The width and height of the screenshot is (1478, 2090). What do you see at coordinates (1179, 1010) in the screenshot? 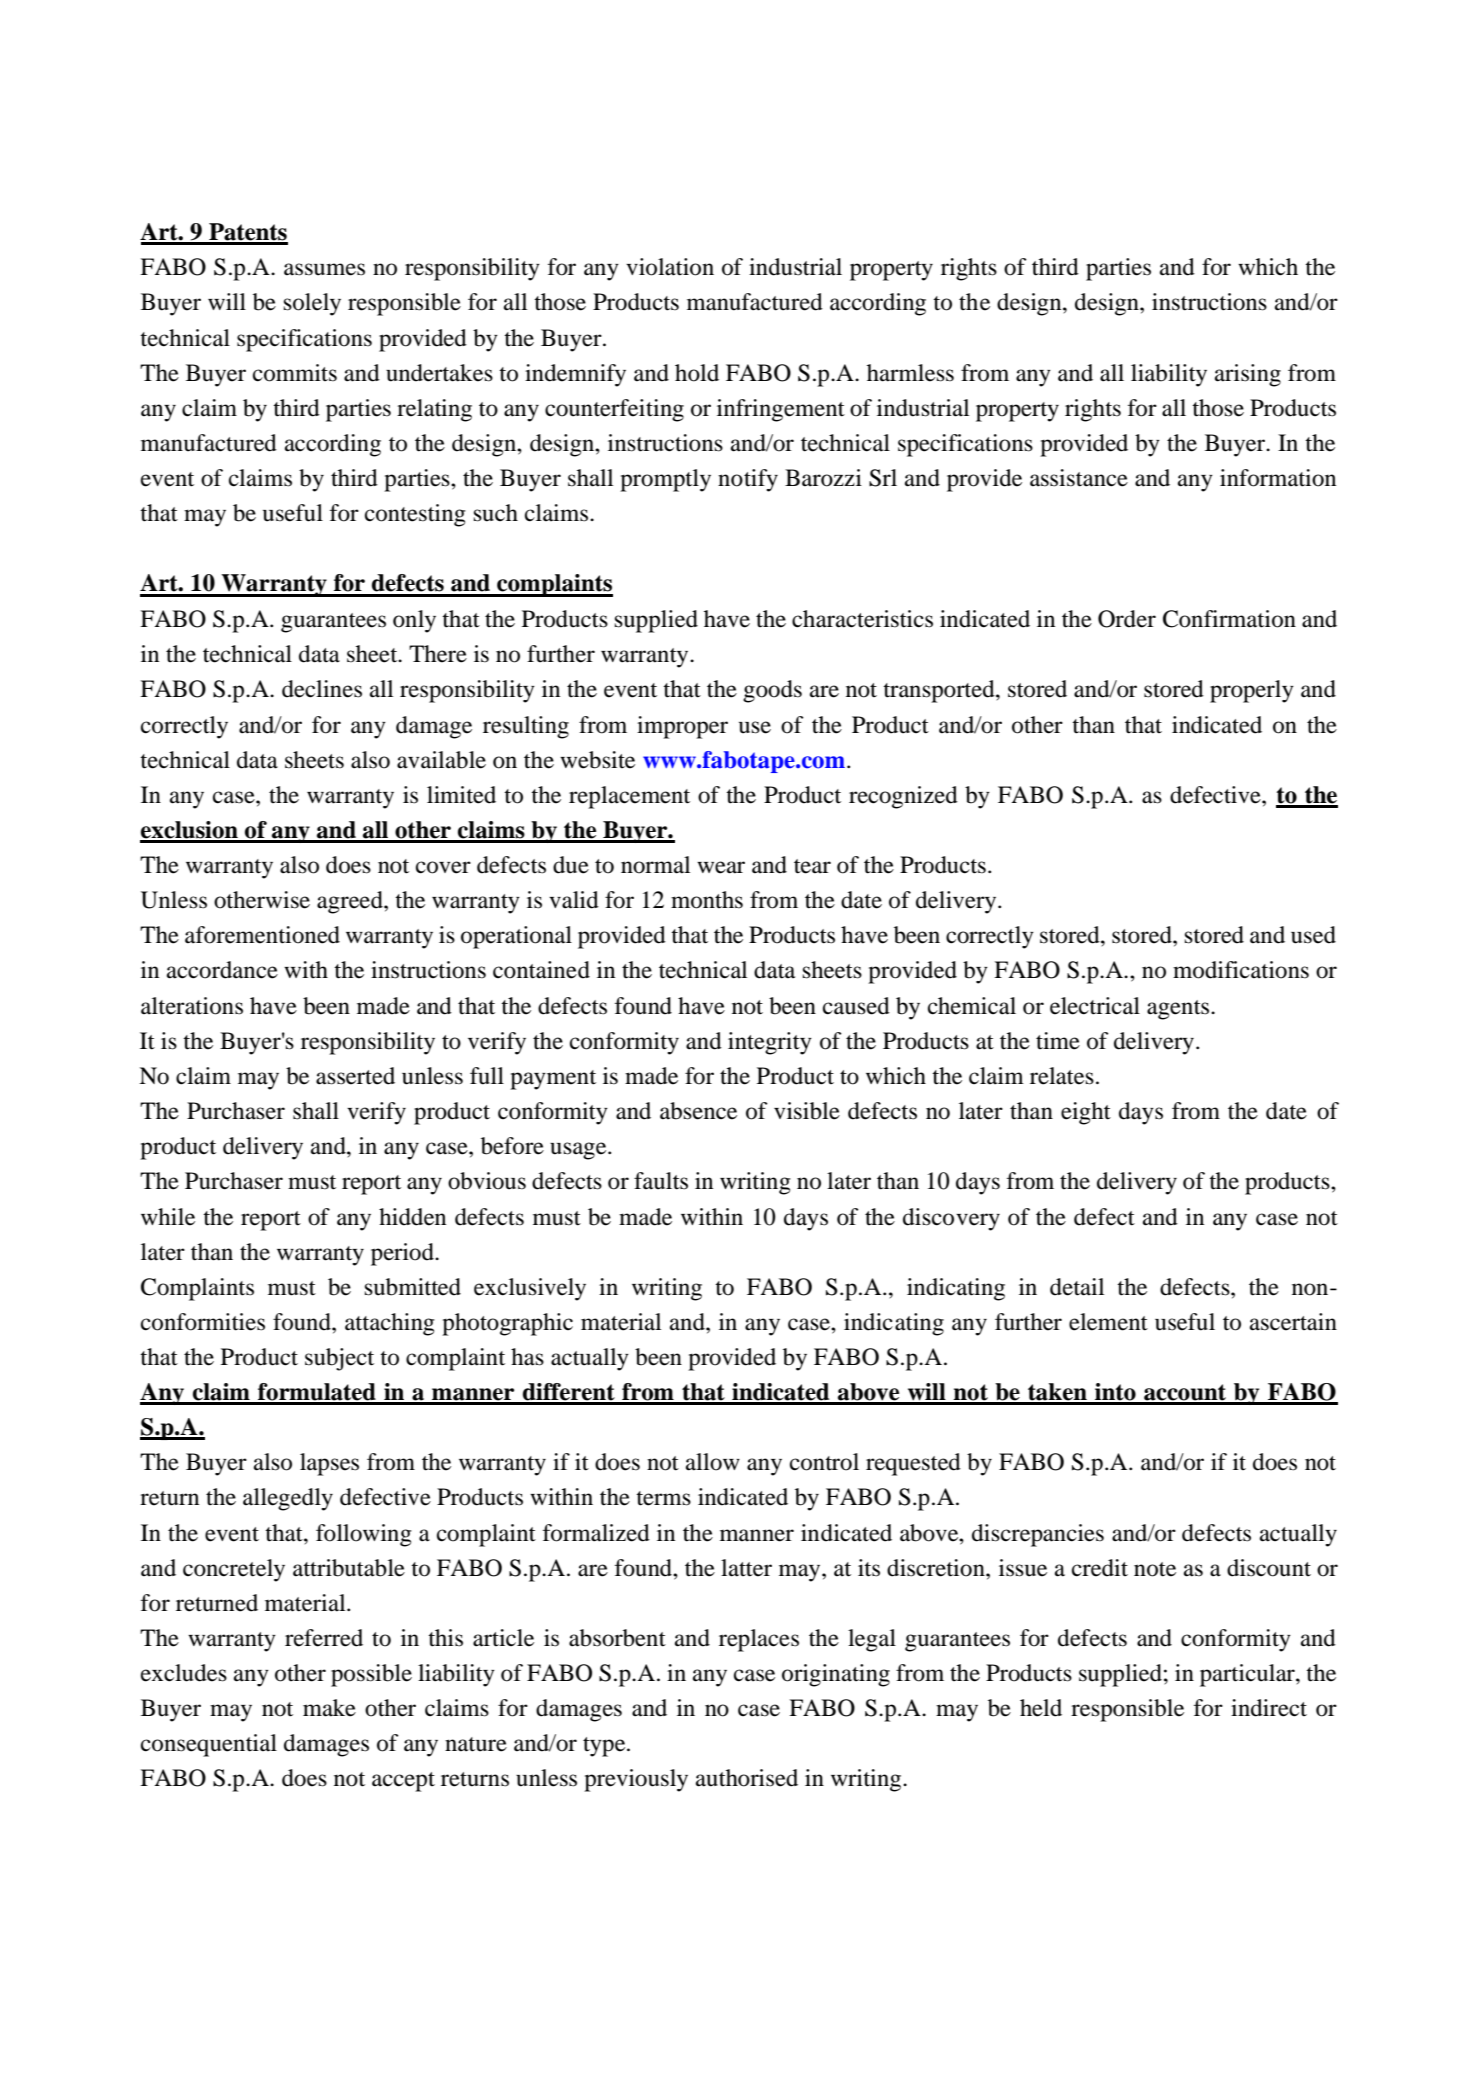
I see `agents` at bounding box center [1179, 1010].
